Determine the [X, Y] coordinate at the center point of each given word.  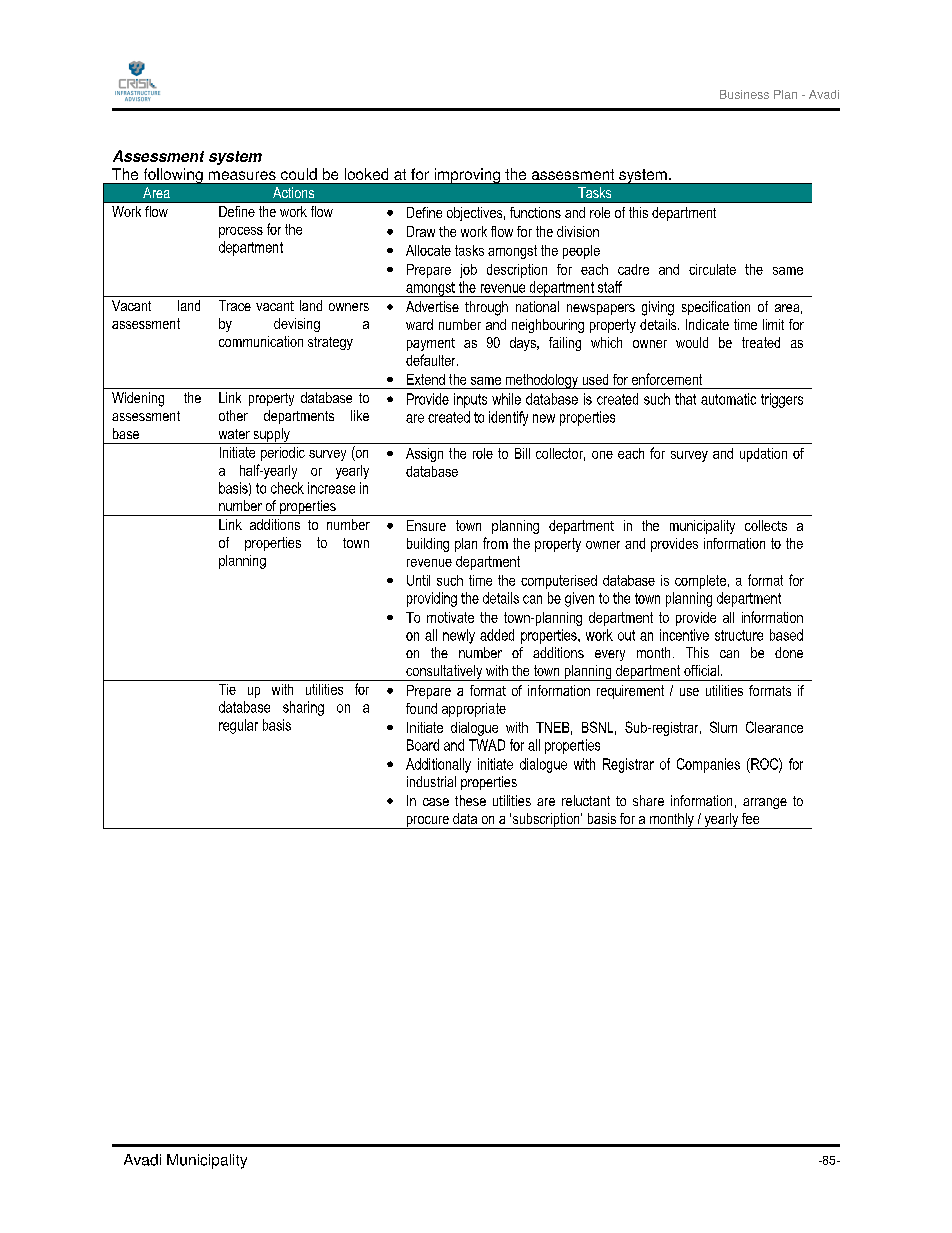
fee [750, 818]
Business [744, 94]
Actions [293, 192]
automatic [728, 399]
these [470, 800]
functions [535, 212]
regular [238, 726]
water [234, 434]
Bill [522, 453]
